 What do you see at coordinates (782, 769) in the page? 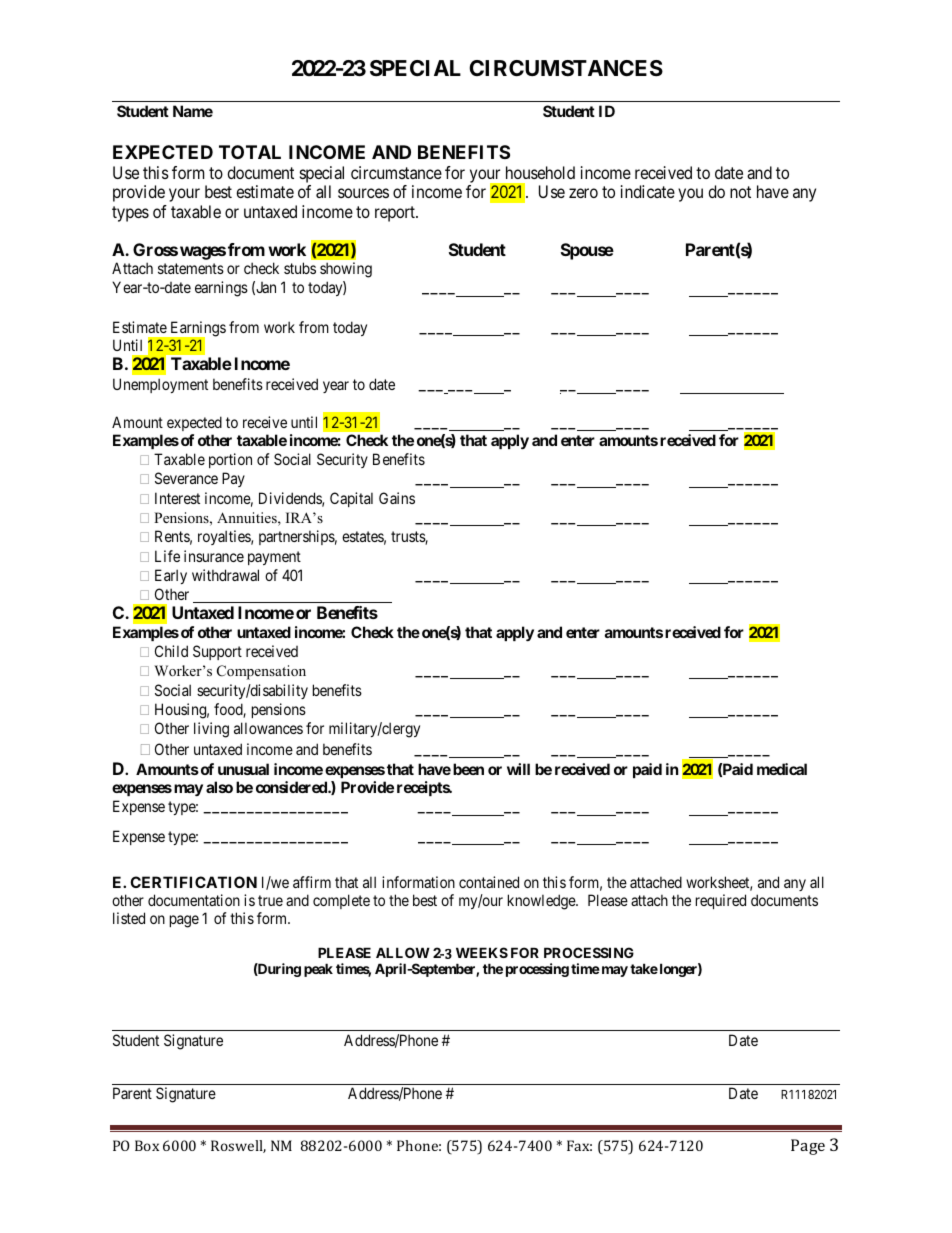
I see `medical` at bounding box center [782, 769].
